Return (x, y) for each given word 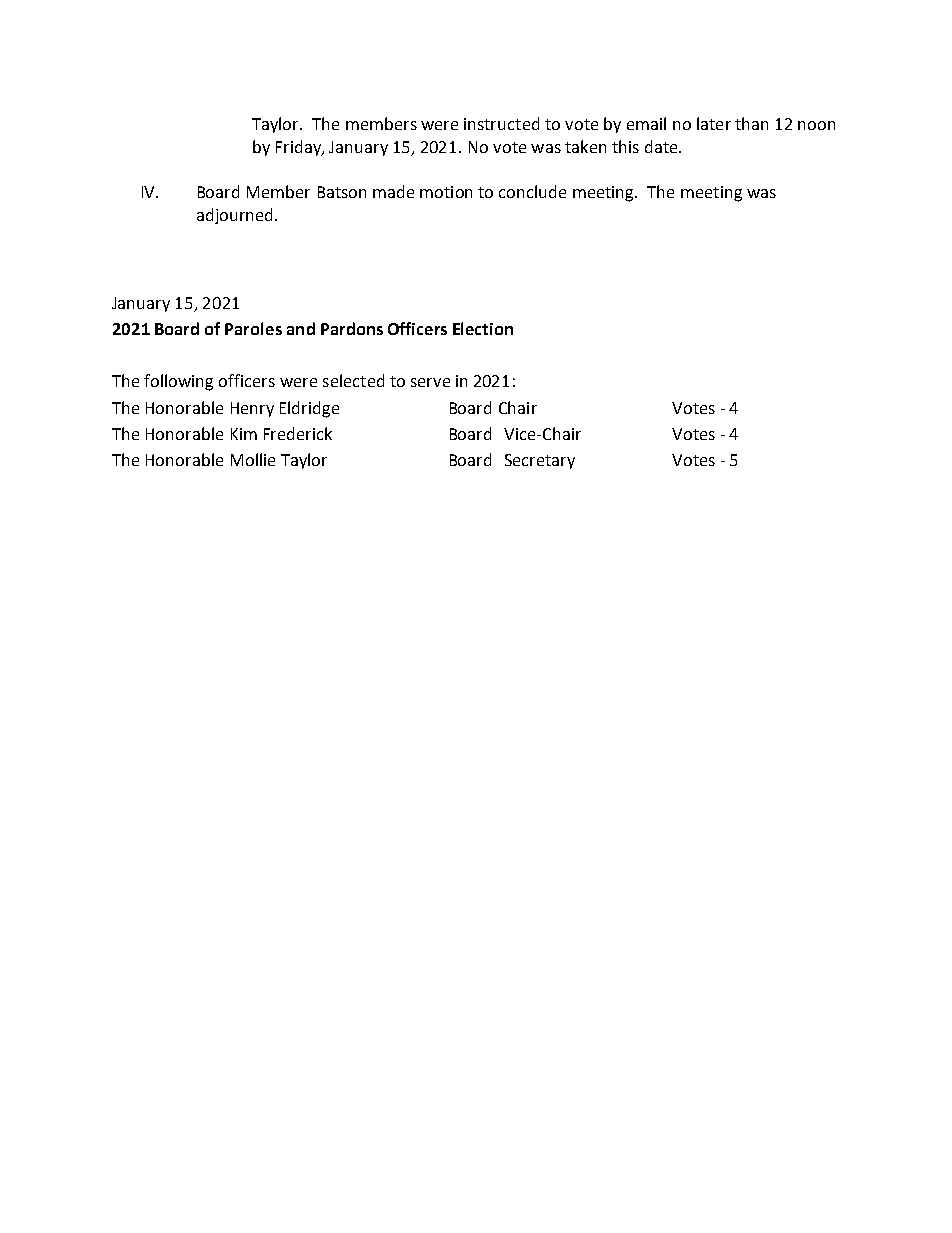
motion (446, 192)
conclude (532, 191)
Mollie (253, 459)
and (301, 328)
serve (430, 382)
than (751, 123)
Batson (342, 192)
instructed (501, 123)
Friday (299, 148)
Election (483, 328)
